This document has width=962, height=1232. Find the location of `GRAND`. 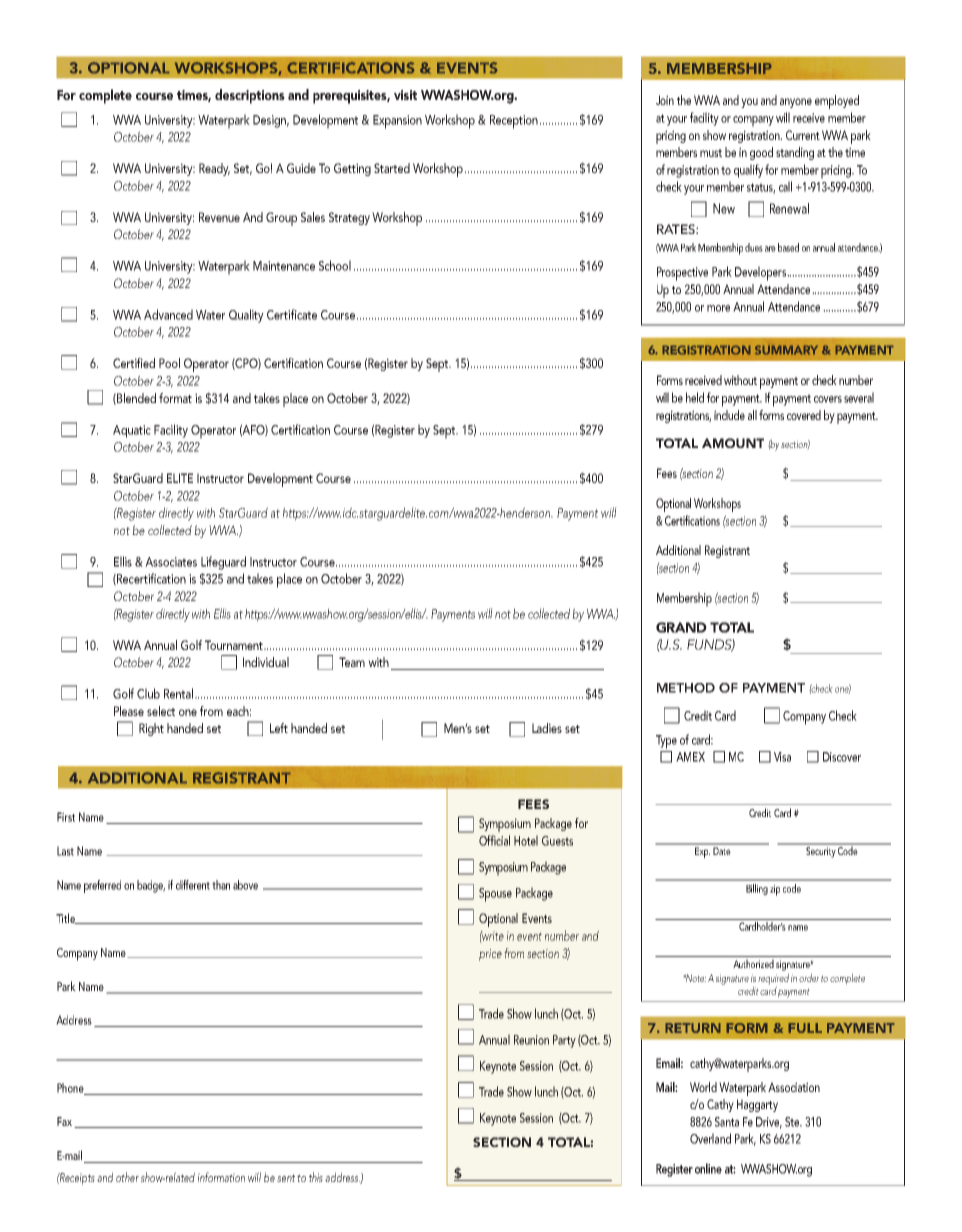

GRAND is located at coordinates (681, 627).
